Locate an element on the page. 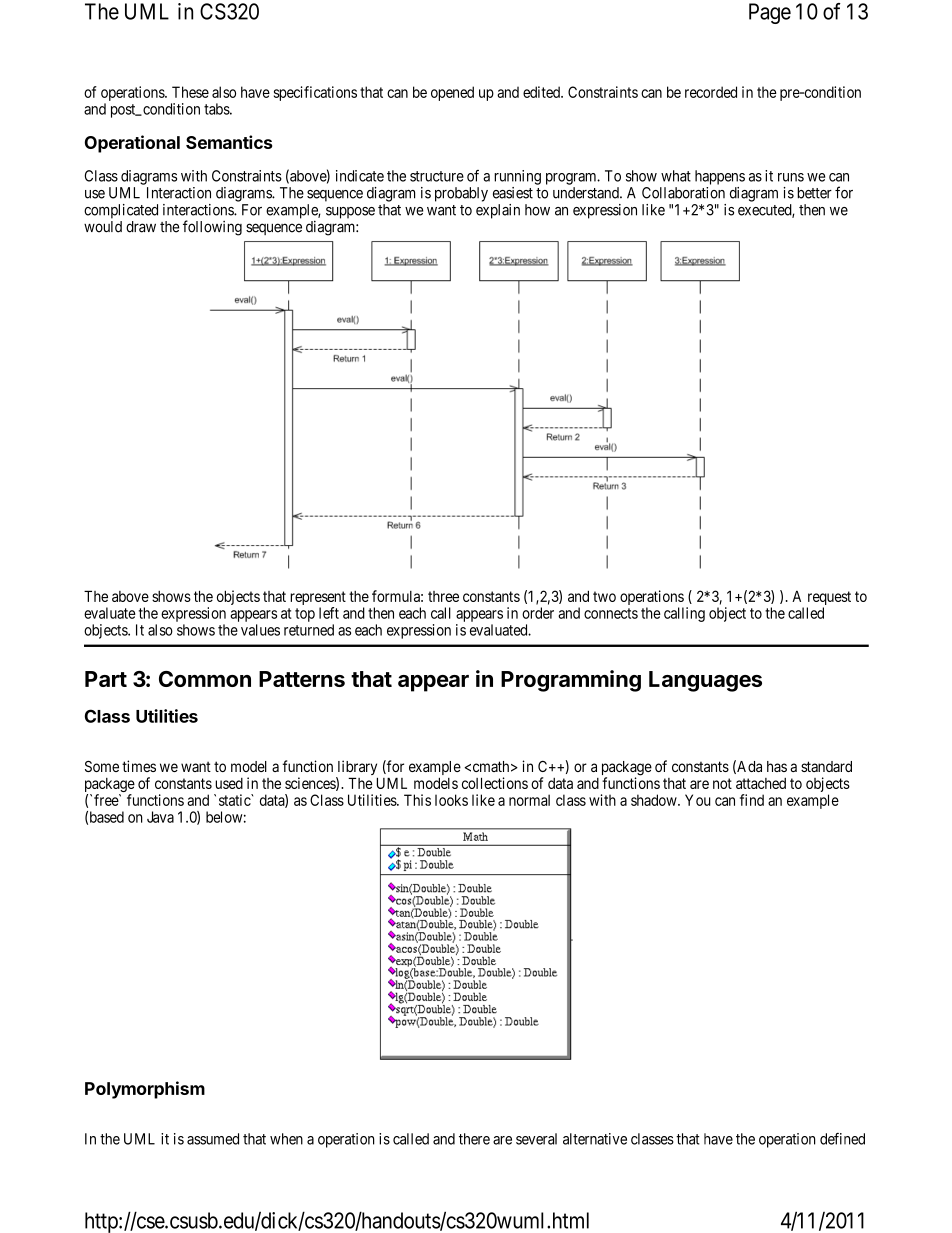  explain is located at coordinates (498, 211).
